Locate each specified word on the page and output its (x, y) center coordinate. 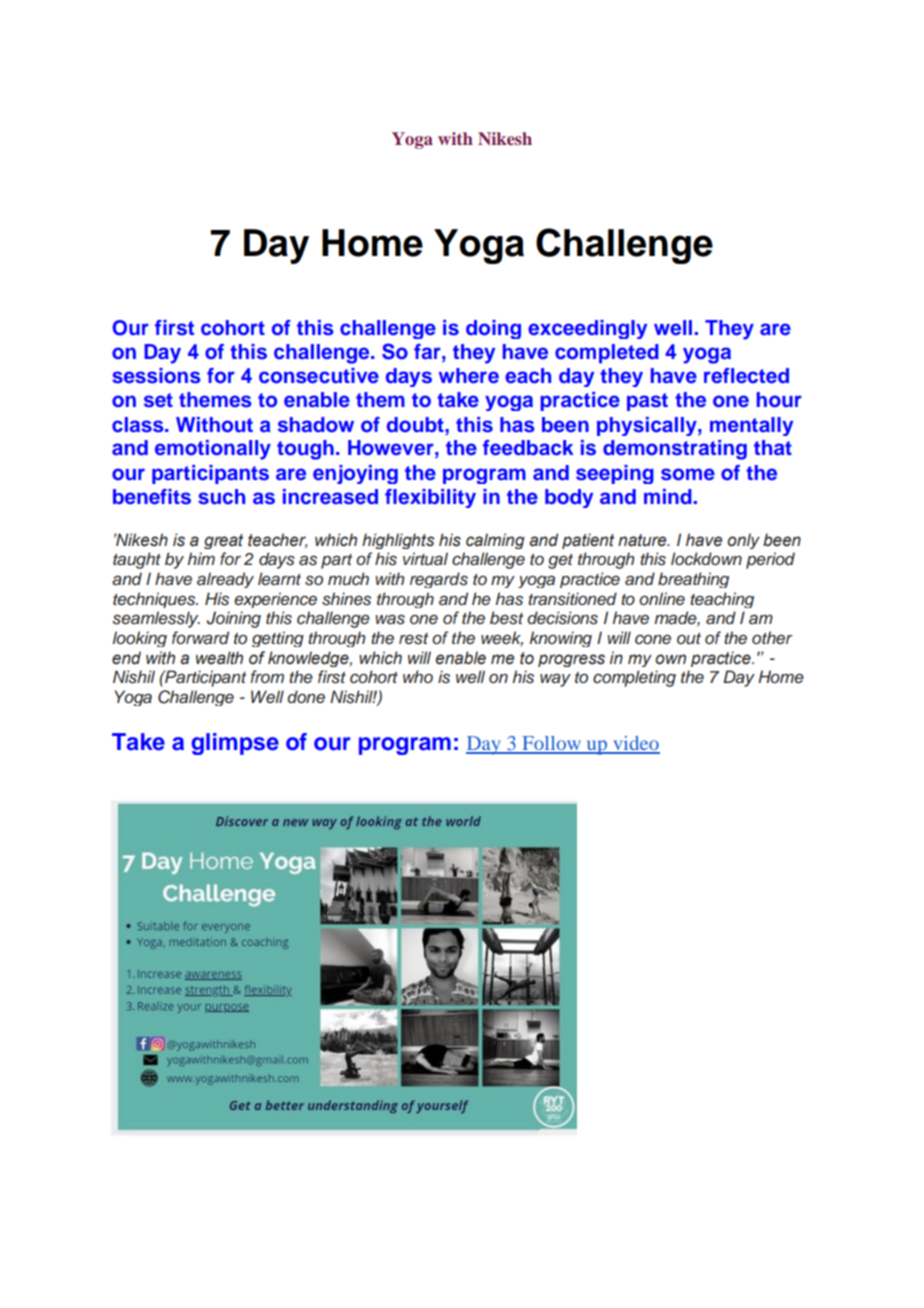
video (635, 744)
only (743, 541)
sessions (156, 376)
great (223, 541)
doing (493, 329)
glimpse (235, 744)
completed (607, 354)
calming (495, 541)
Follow (551, 744)
